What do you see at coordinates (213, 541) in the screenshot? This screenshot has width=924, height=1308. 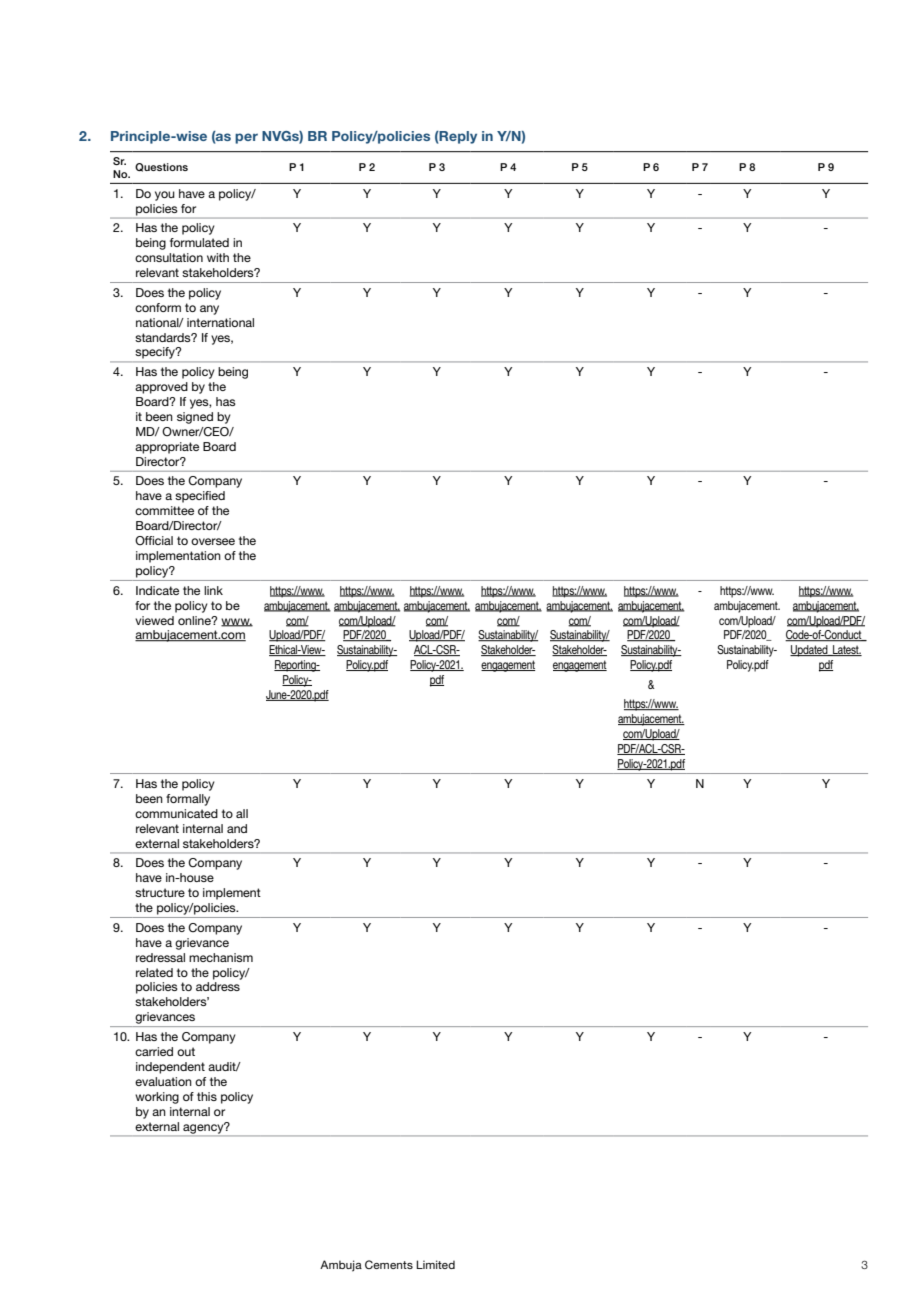 I see `oversee` at bounding box center [213, 541].
